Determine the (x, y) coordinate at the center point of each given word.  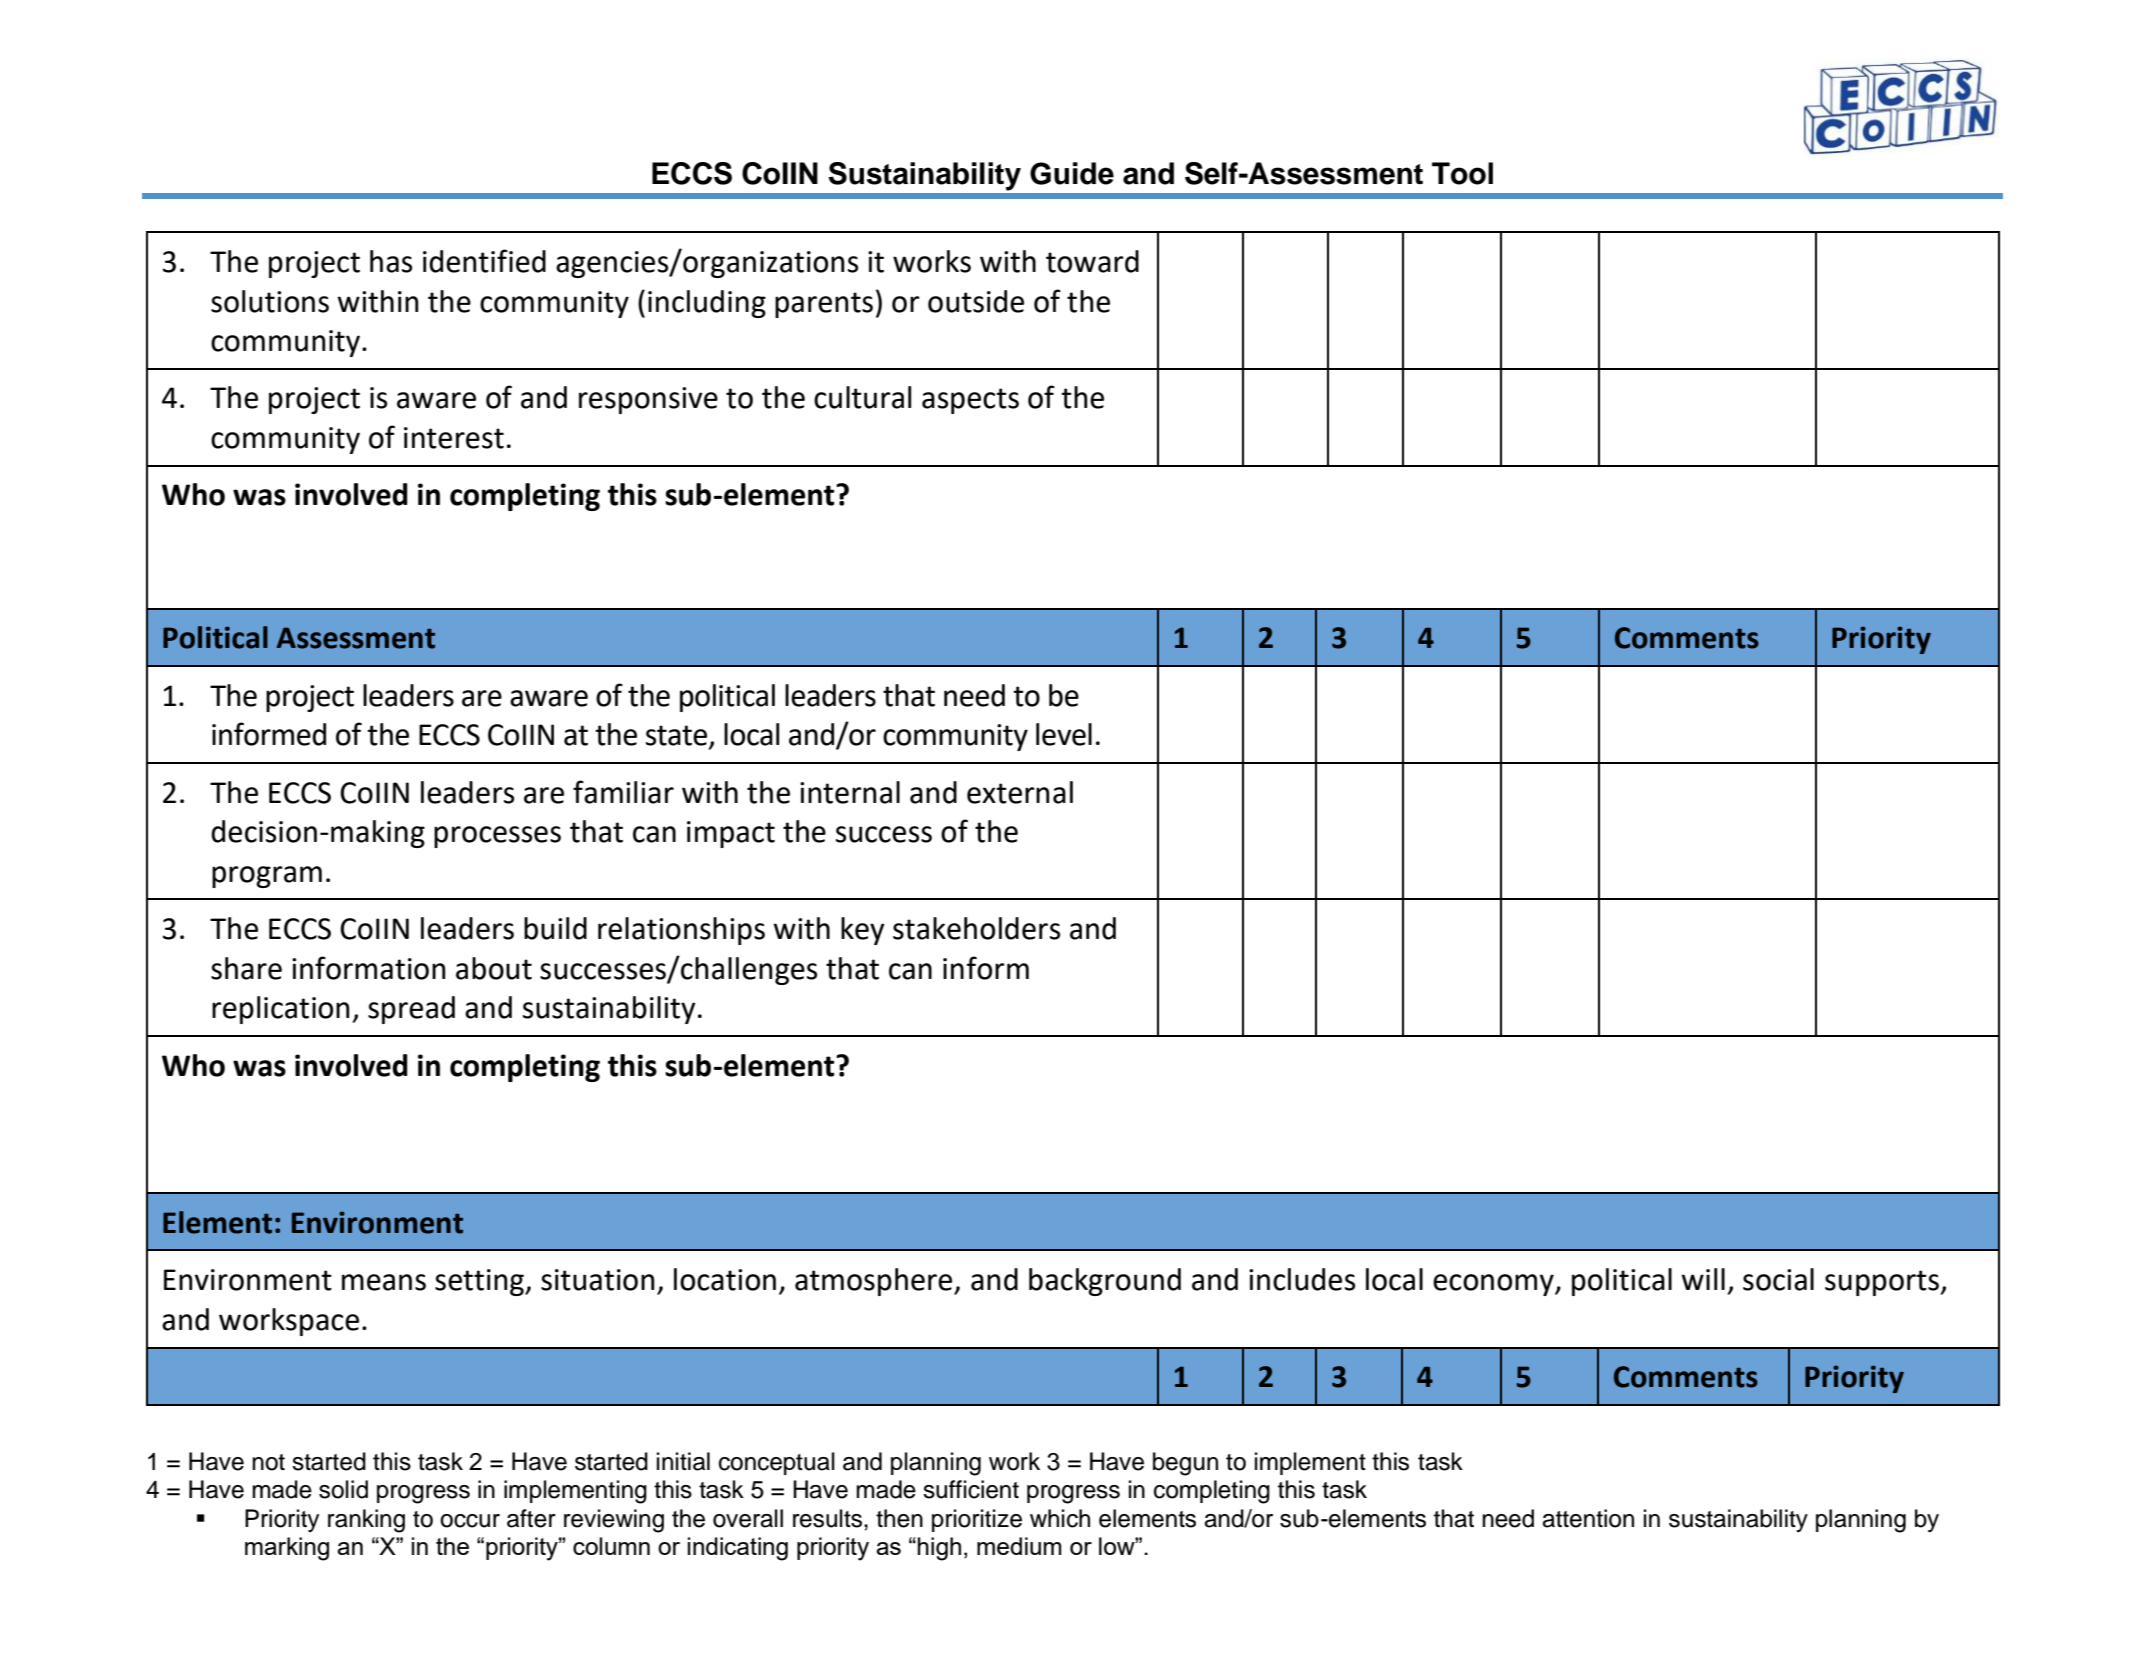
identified (484, 261)
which (1060, 1518)
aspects (970, 401)
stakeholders (976, 928)
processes (497, 837)
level (1064, 734)
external (1020, 792)
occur (470, 1521)
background (1105, 1282)
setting (480, 1282)
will (1703, 1279)
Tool (1462, 173)
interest (454, 438)
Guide (1072, 173)
